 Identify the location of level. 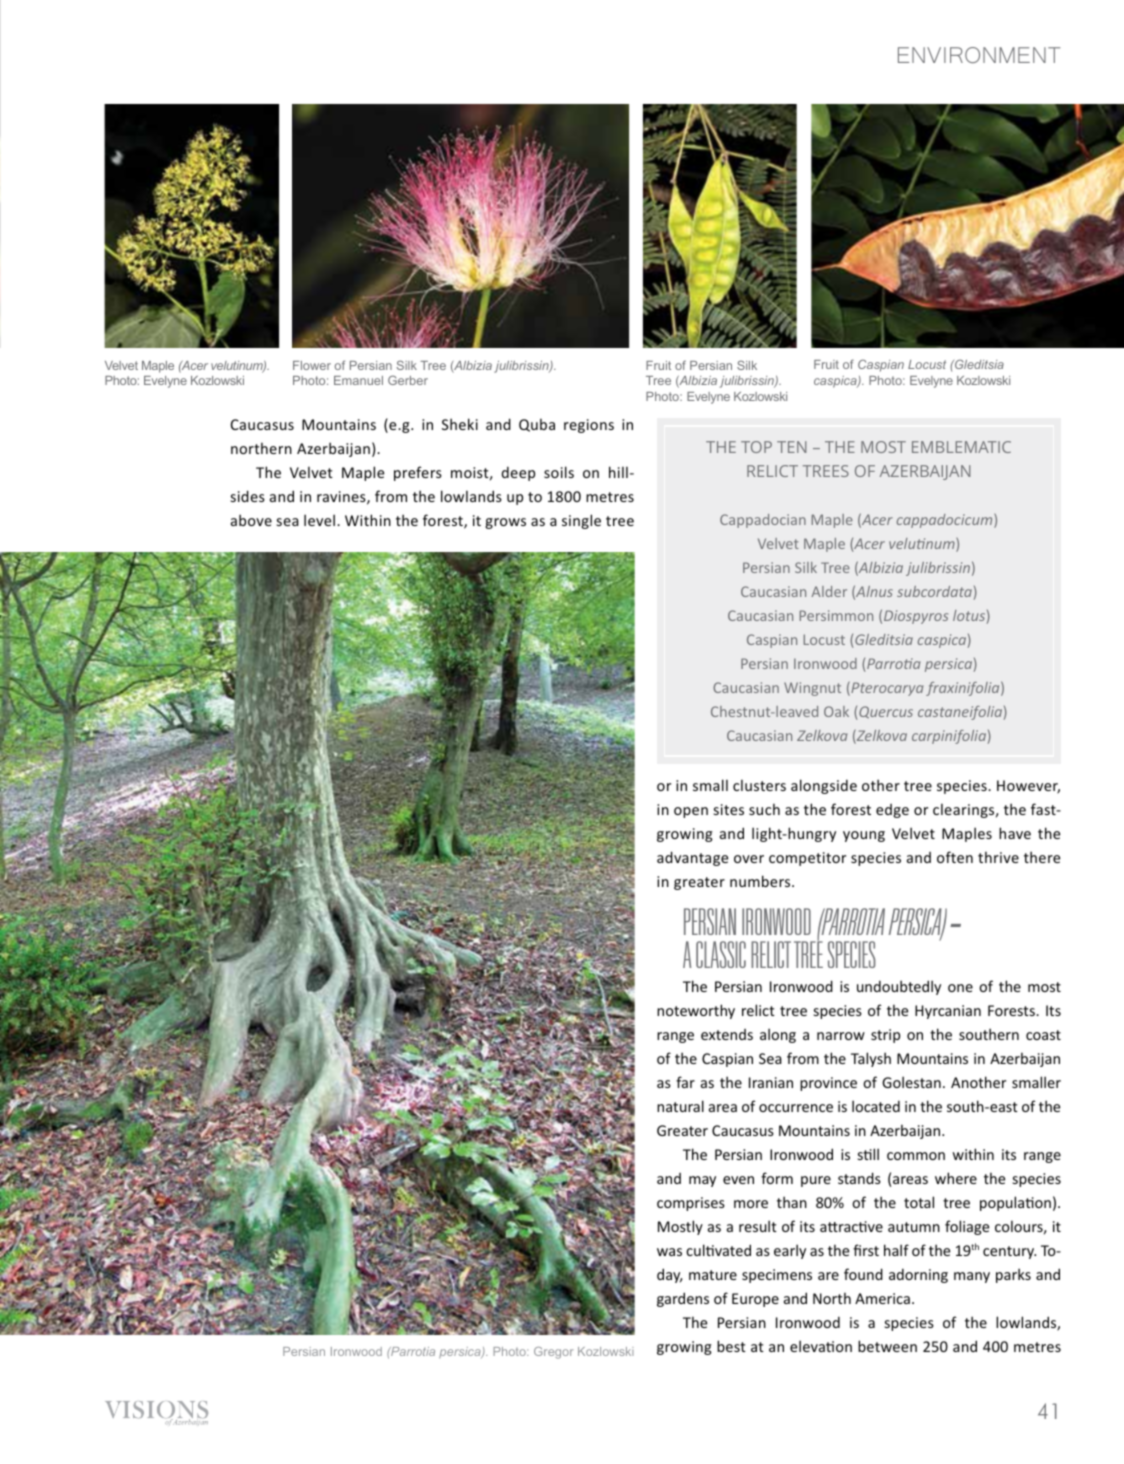
(319, 520).
